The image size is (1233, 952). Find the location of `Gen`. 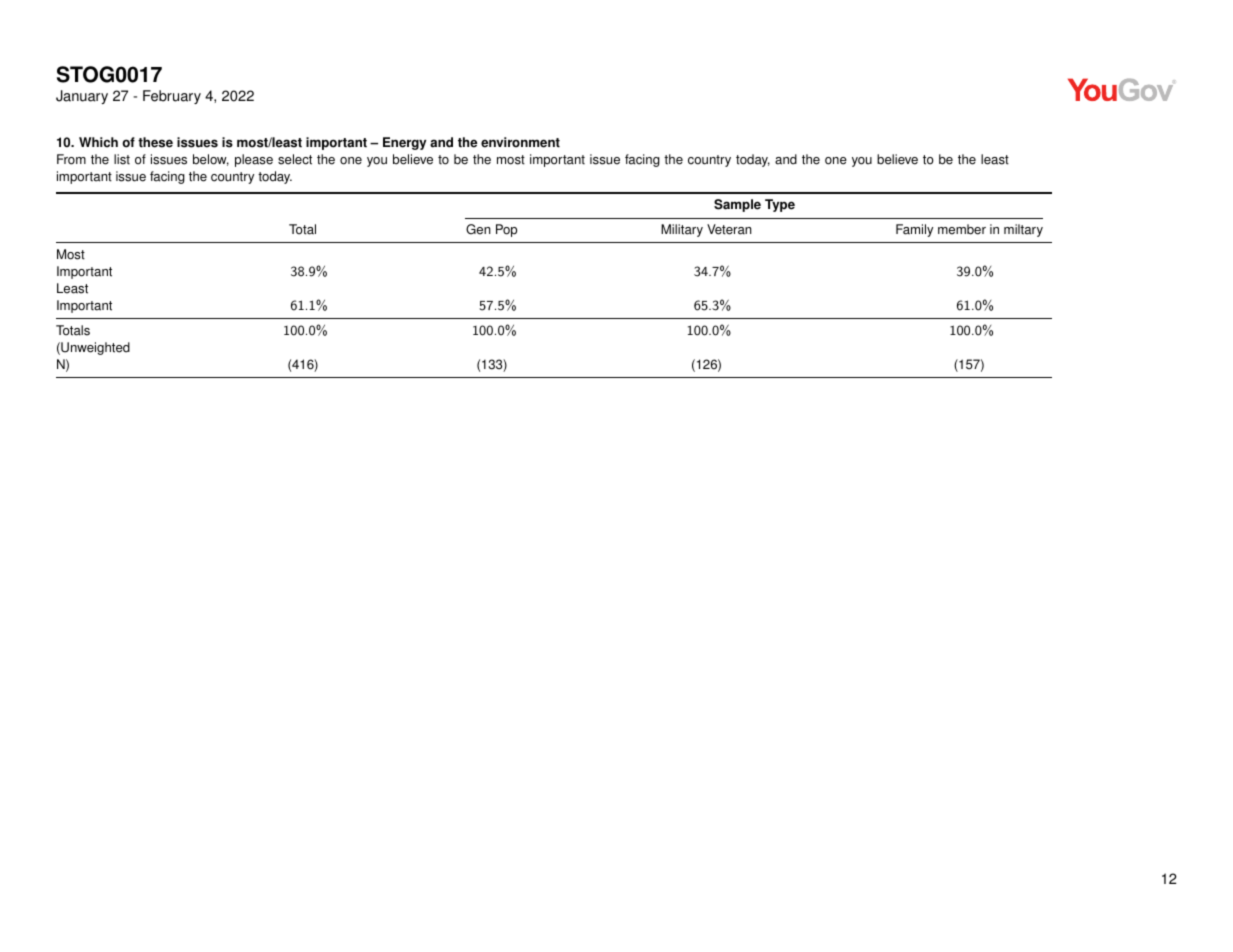

Gen is located at coordinates (478, 229).
